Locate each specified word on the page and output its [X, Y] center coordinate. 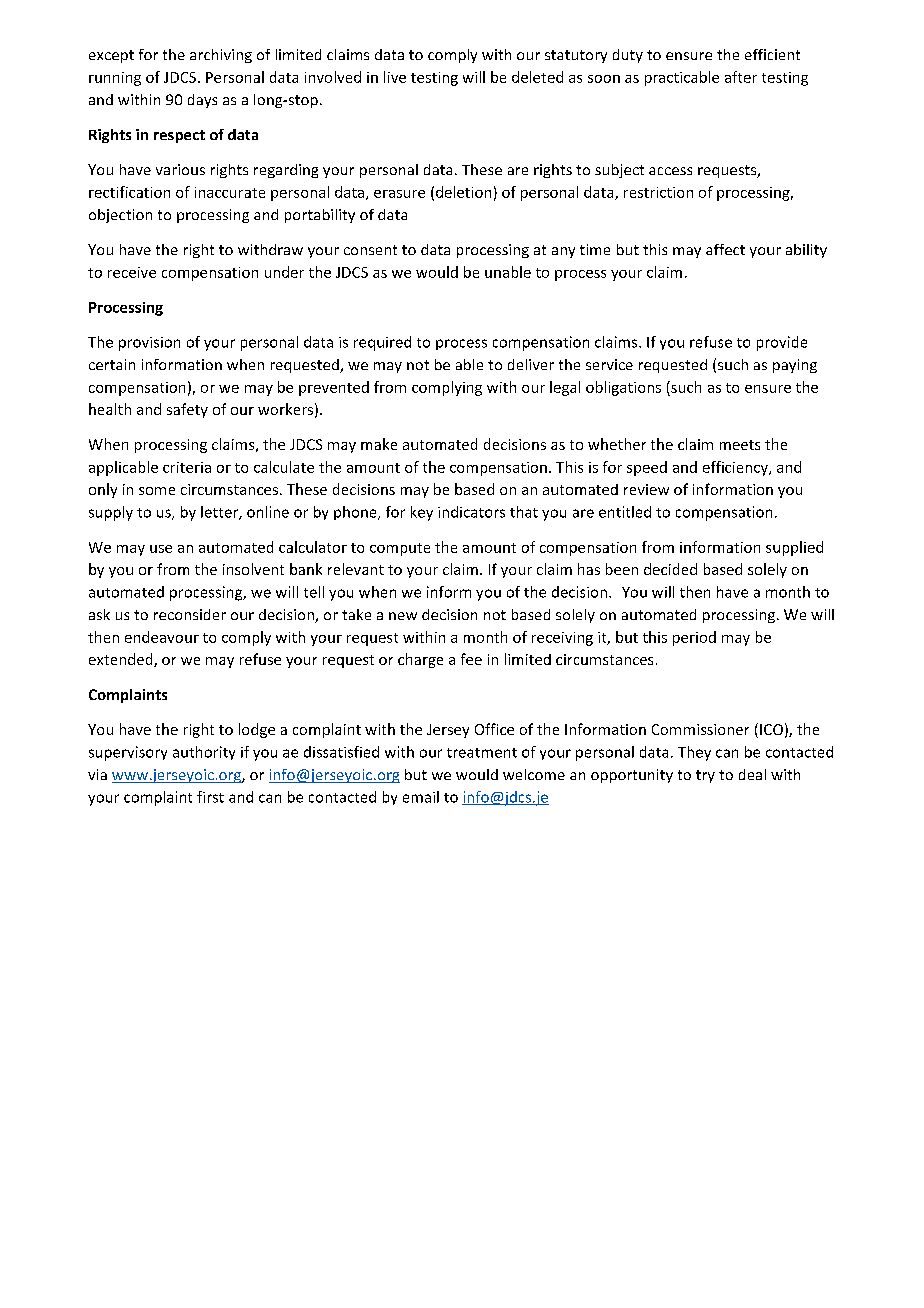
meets [740, 445]
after [741, 77]
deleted [537, 77]
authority [204, 753]
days [202, 101]
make [379, 444]
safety [187, 410]
